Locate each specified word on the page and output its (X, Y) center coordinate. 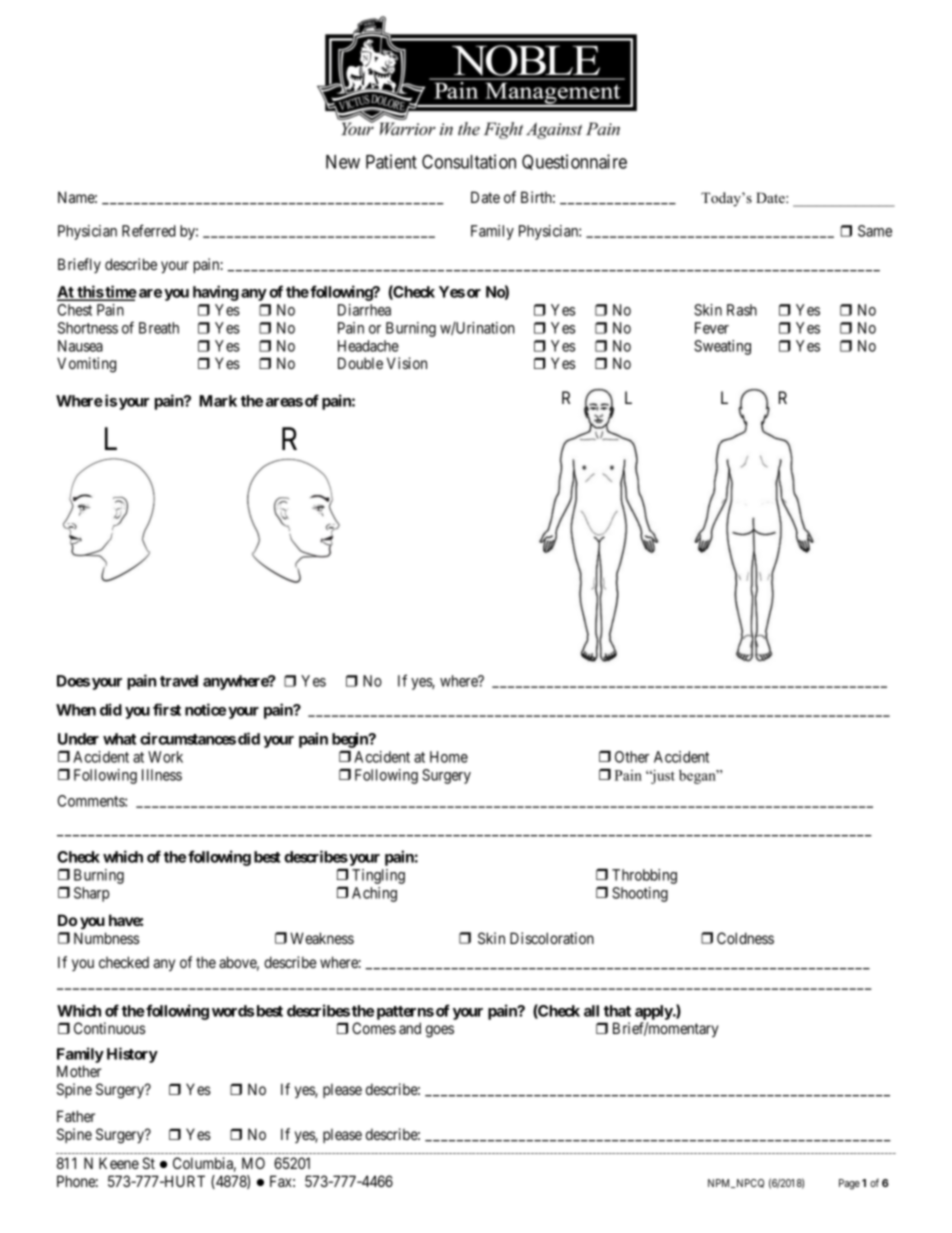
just (662, 776)
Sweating (722, 347)
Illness (162, 775)
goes (440, 1031)
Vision (407, 363)
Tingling (378, 876)
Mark (218, 401)
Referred (149, 230)
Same (875, 231)
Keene (119, 1163)
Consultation (469, 161)
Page (849, 1184)
